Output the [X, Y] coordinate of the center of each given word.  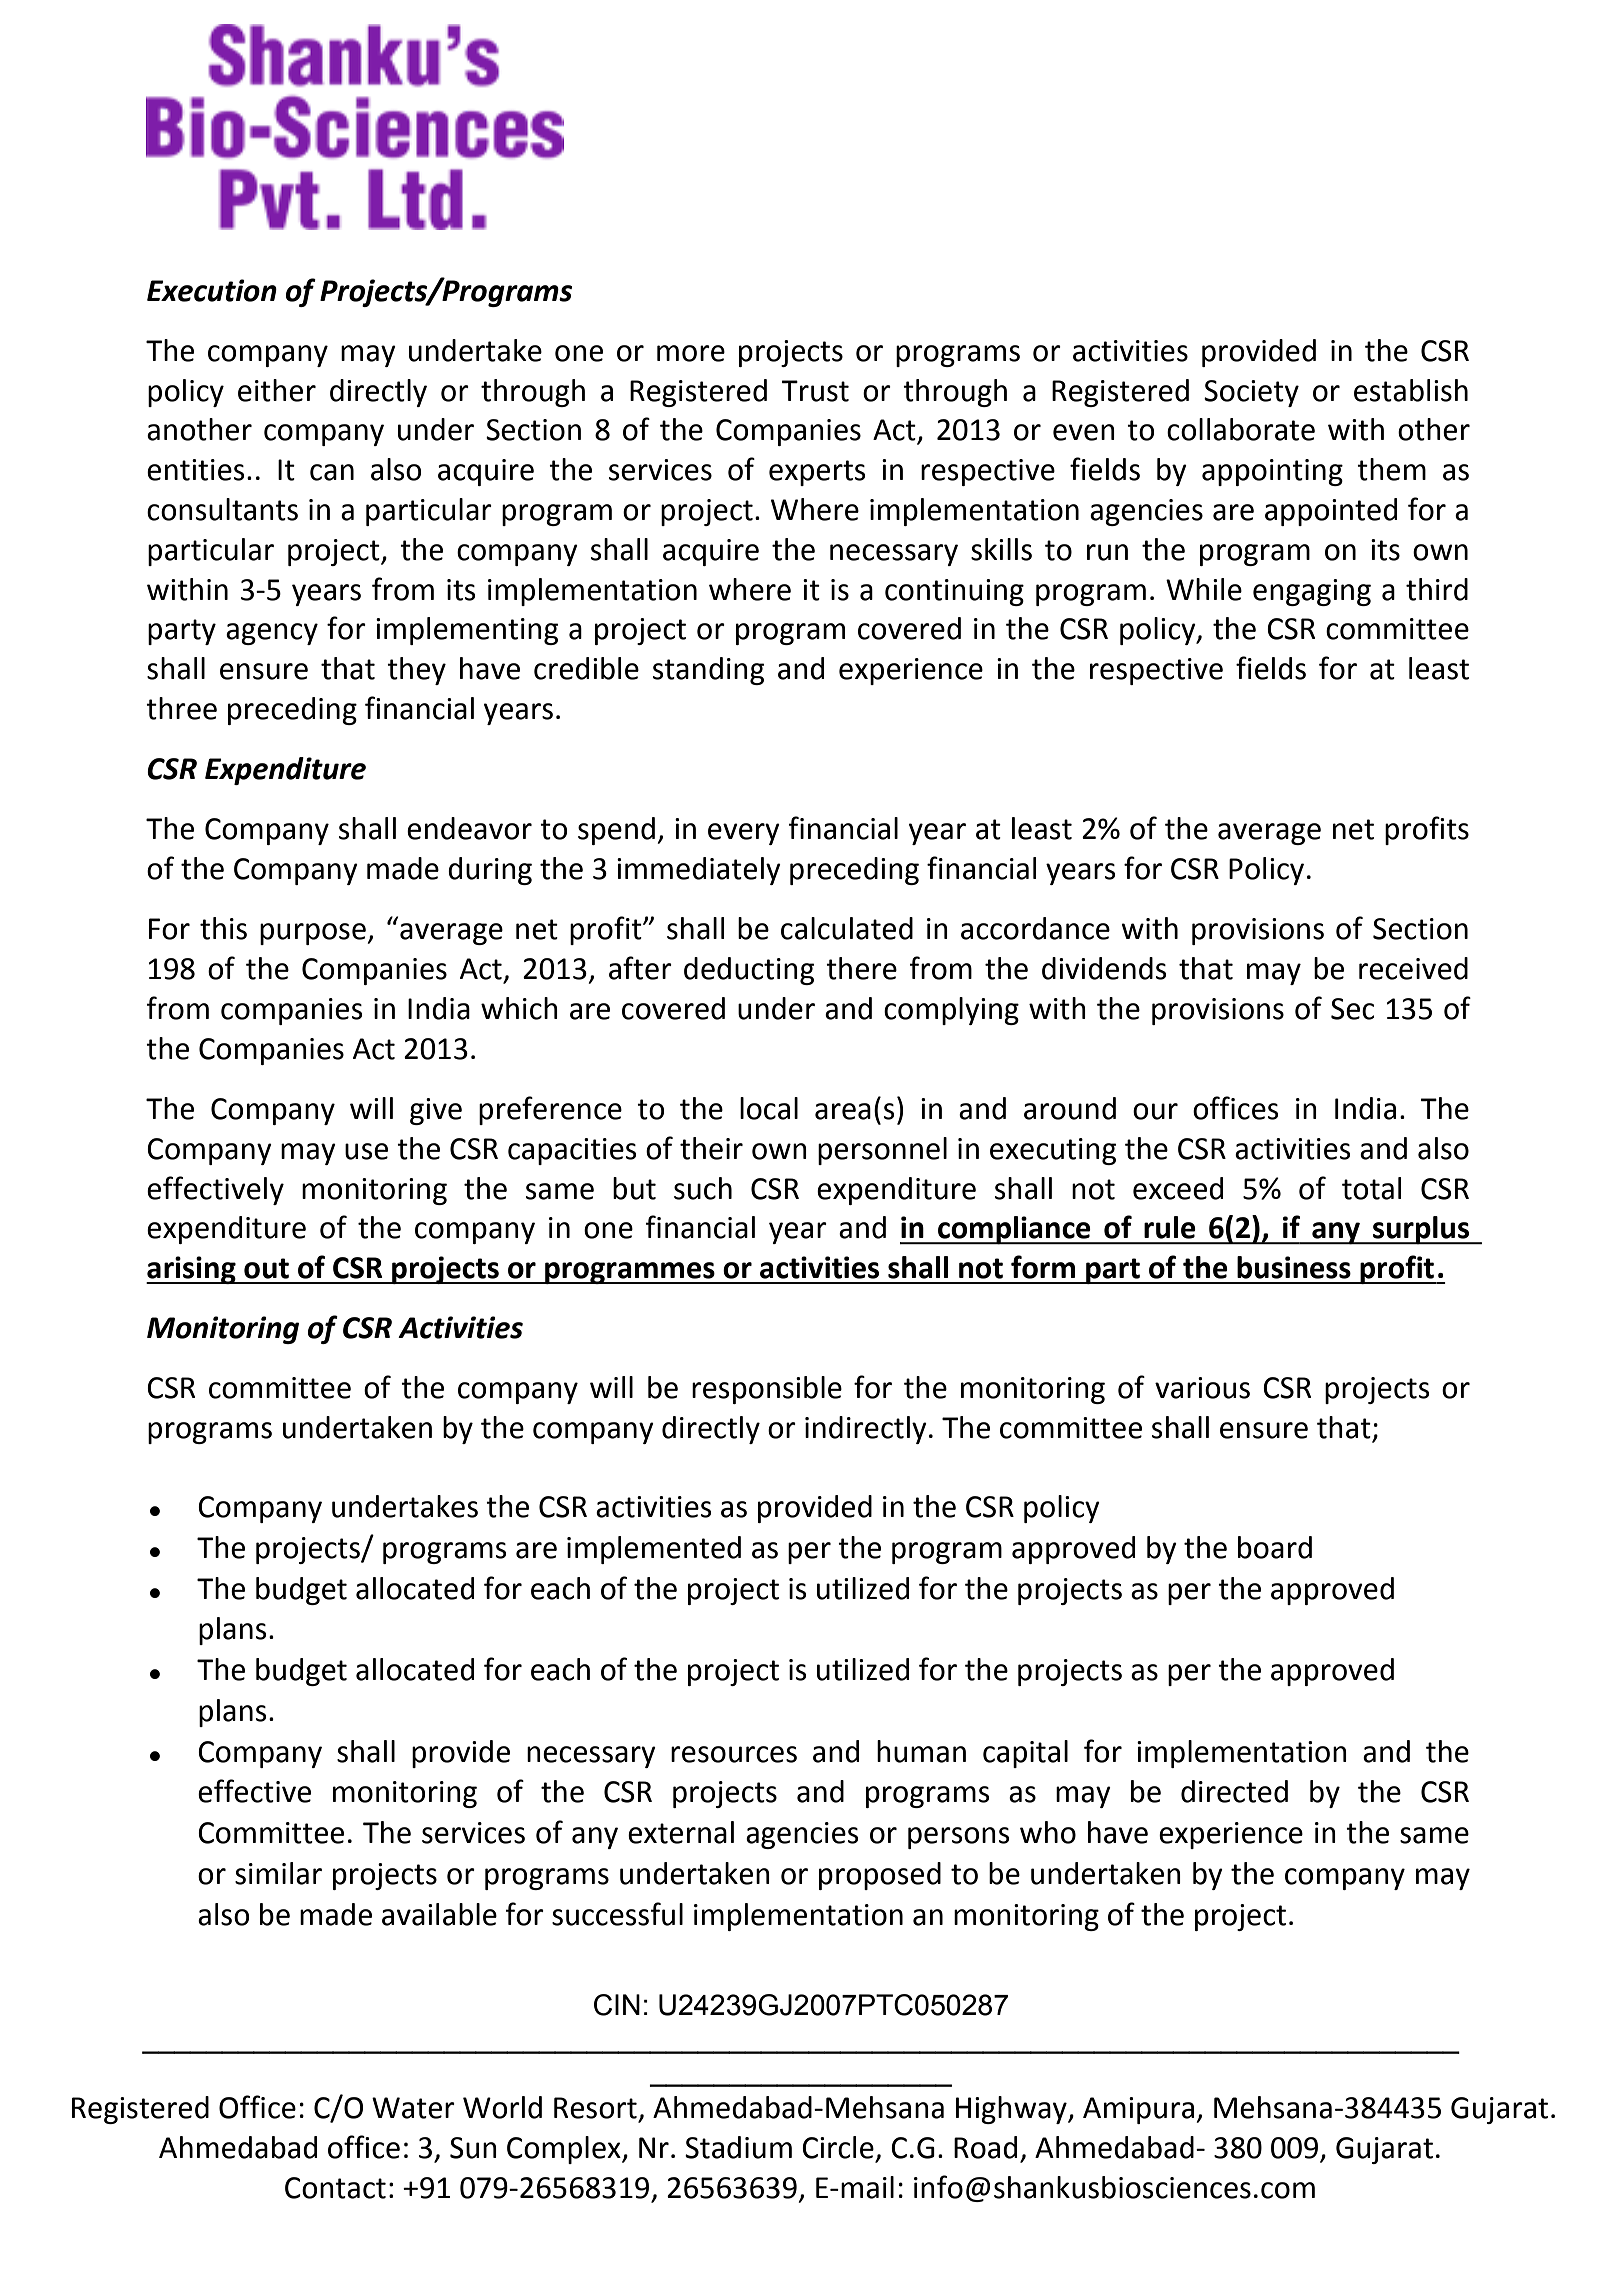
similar [278, 1873]
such [703, 1188]
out [266, 1268]
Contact [335, 2188]
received [1413, 968]
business [1294, 1267]
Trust [815, 391]
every [744, 834]
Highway [1012, 2110]
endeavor [469, 828]
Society [1251, 393]
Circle [838, 2147]
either [277, 390]
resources [734, 1754]
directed [1234, 1791]
